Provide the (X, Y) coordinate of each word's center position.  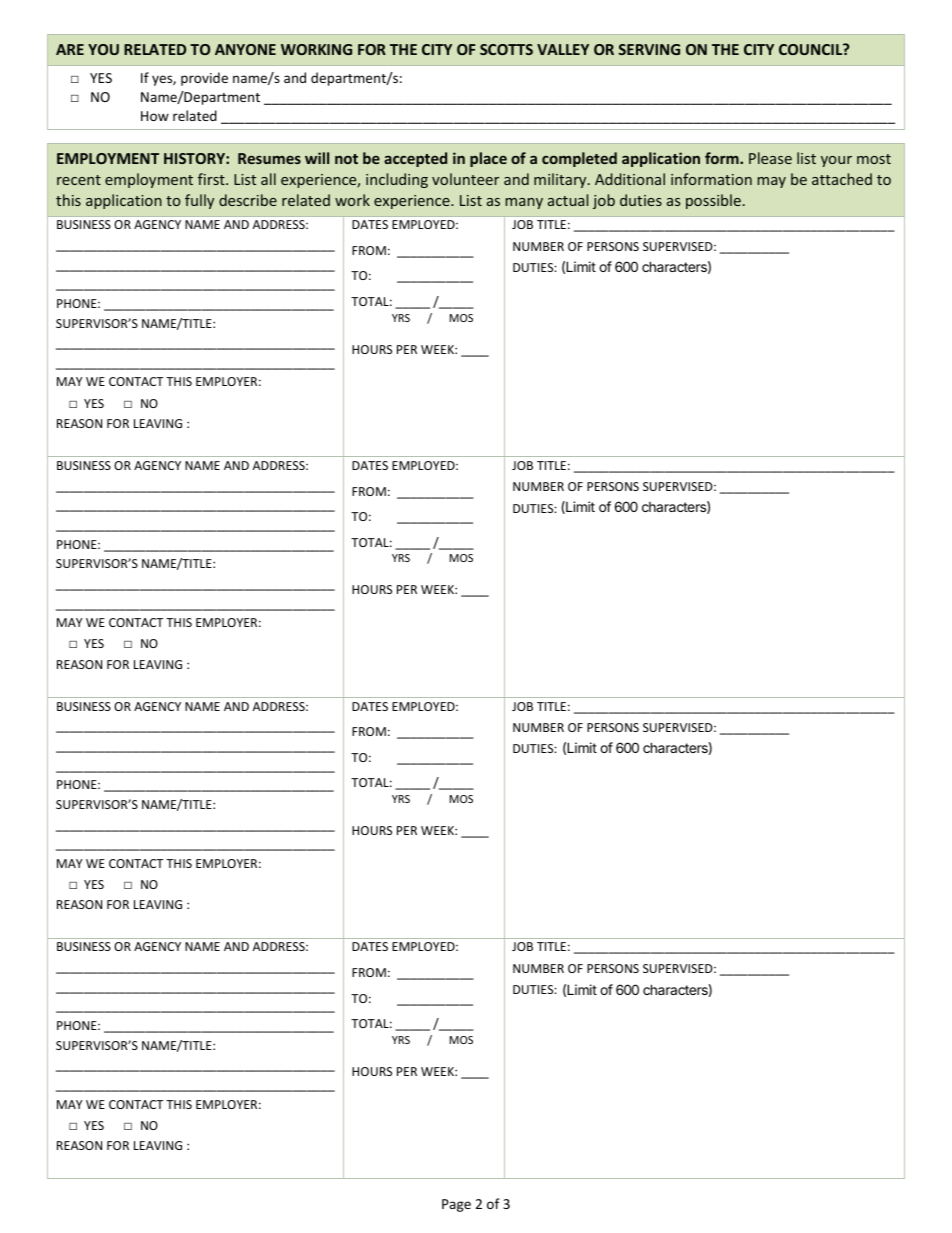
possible (713, 201)
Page (456, 1205)
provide (204, 79)
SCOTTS (506, 49)
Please (770, 158)
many (524, 203)
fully (199, 201)
